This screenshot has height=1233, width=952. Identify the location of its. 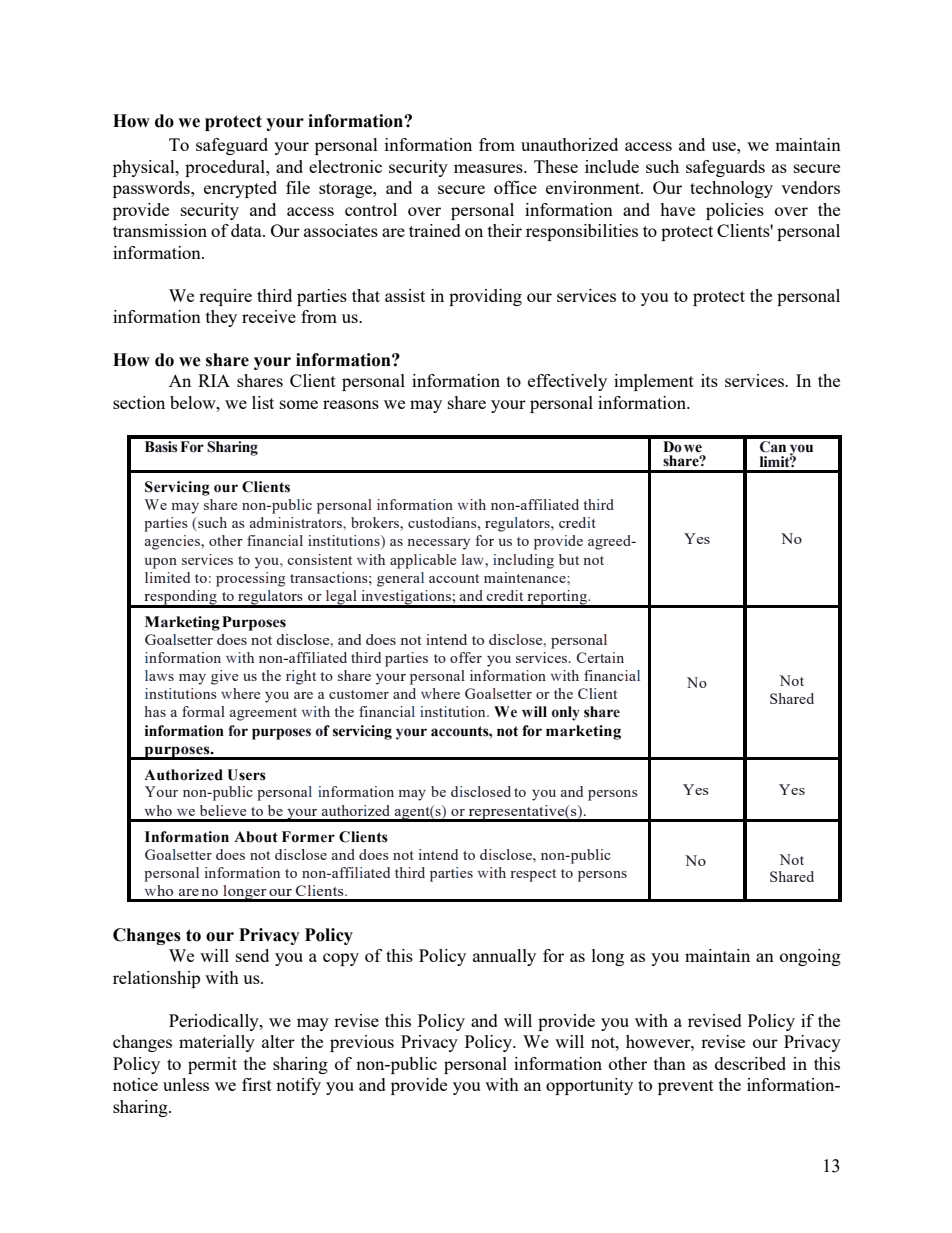
(709, 380).
